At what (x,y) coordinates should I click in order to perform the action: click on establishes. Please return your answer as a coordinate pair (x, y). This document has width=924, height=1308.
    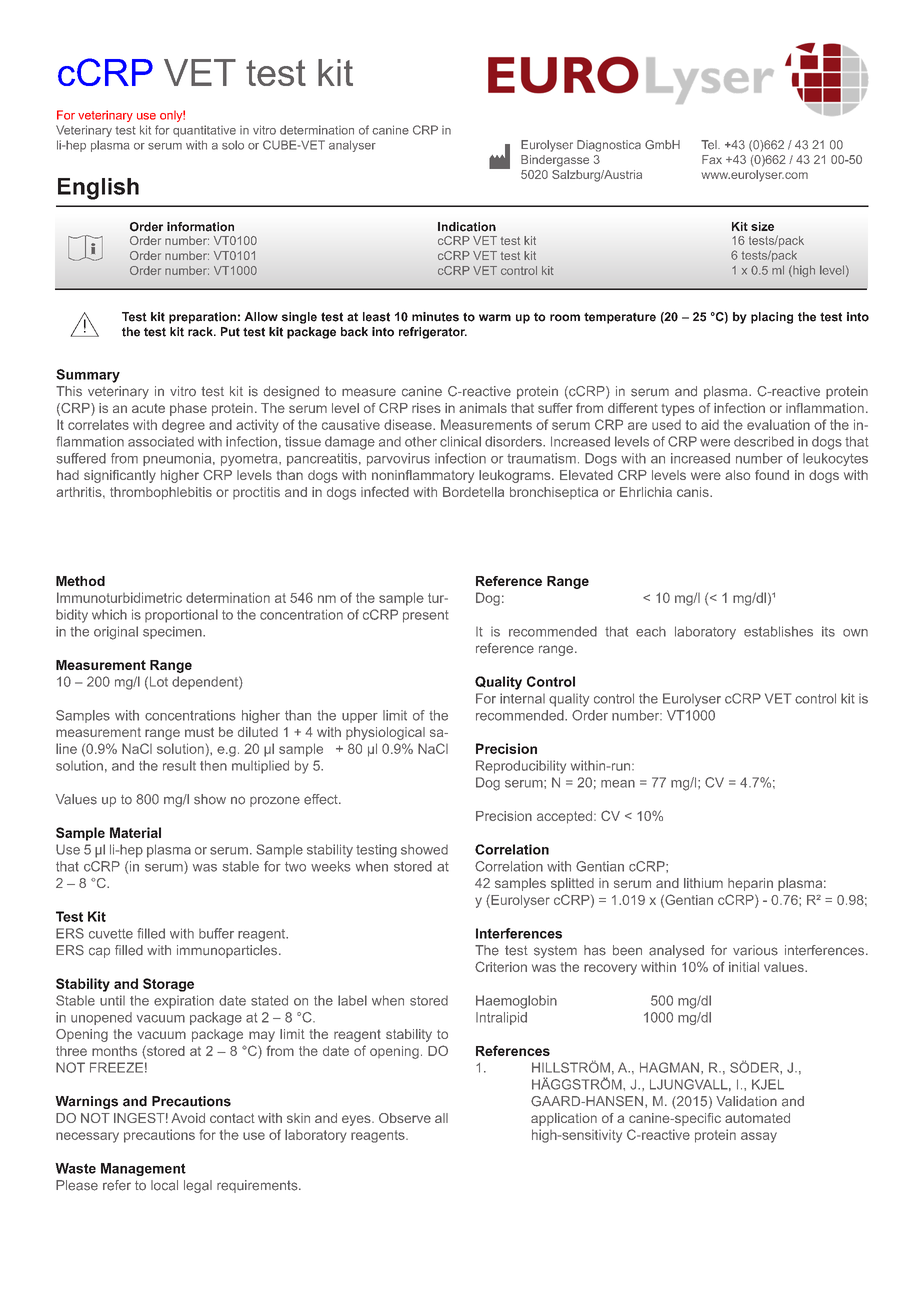
    Looking at the image, I should click on (778, 631).
